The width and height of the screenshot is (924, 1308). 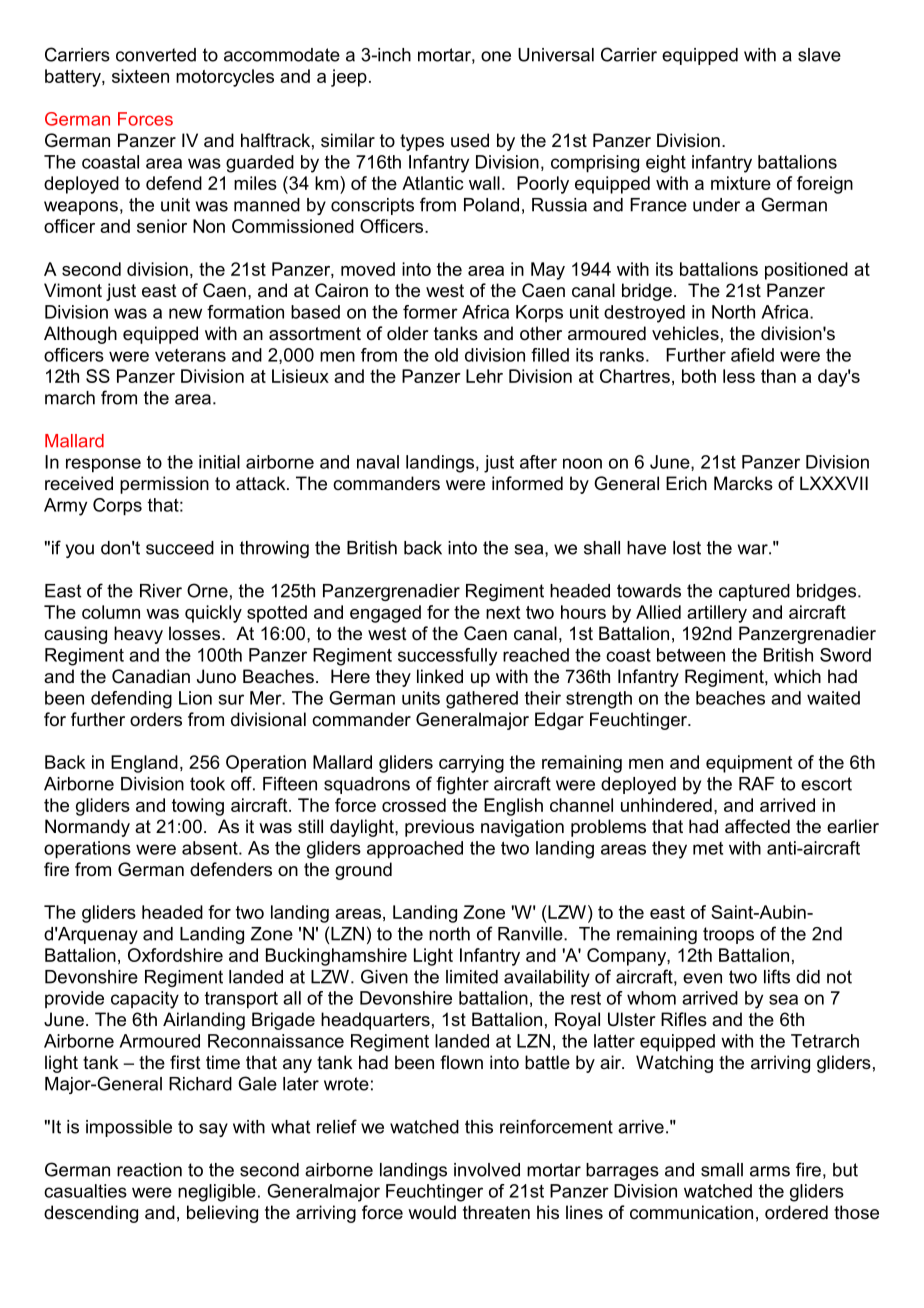 What do you see at coordinates (728, 935) in the screenshot?
I see `troops` at bounding box center [728, 935].
